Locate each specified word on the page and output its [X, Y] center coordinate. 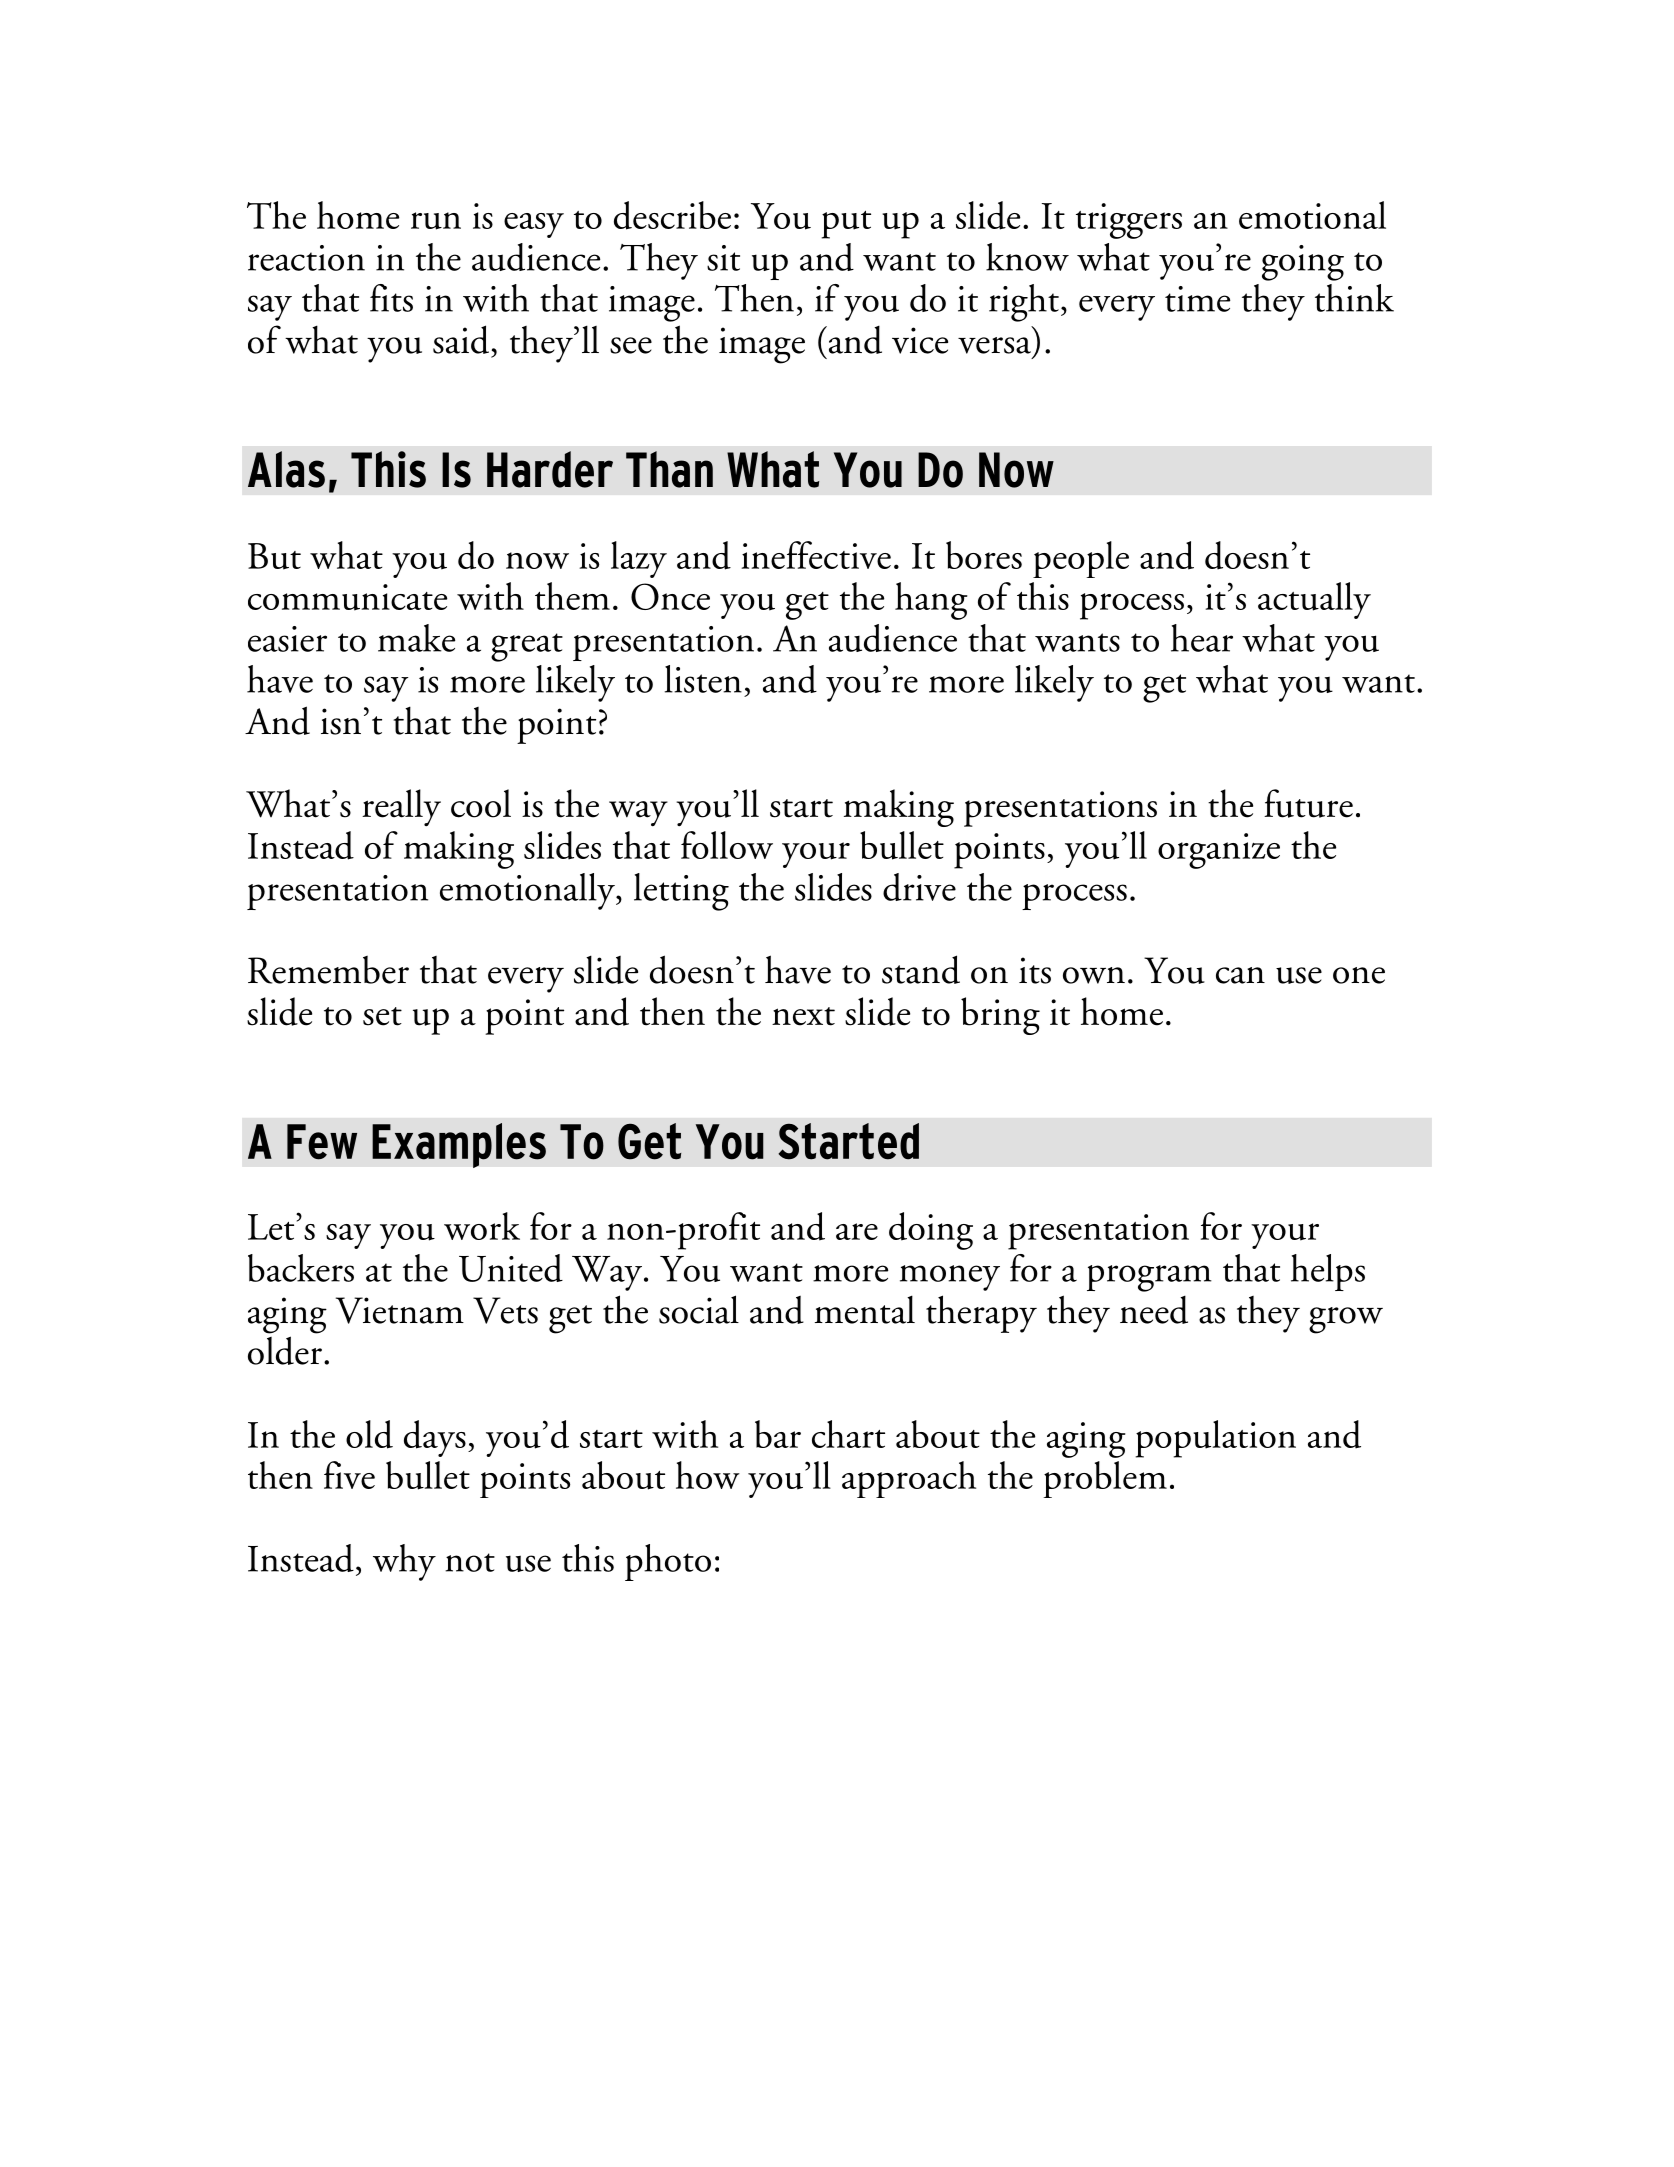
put [846, 225]
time [1197, 299]
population [1215, 1439]
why [404, 1562]
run [436, 221]
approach [909, 1479]
